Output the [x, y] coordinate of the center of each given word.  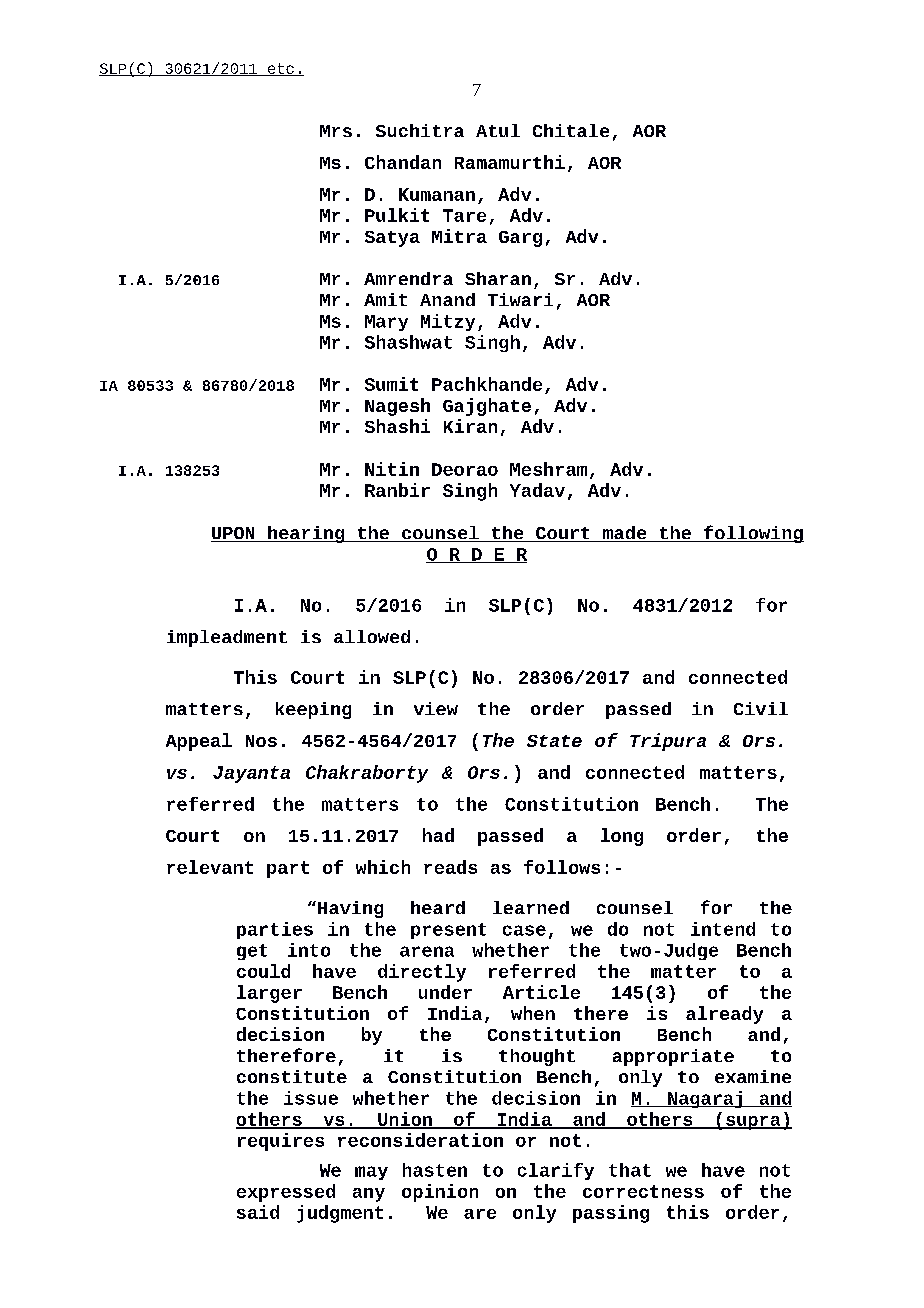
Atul [498, 130]
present [448, 931]
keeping [313, 710]
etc [280, 69]
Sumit [391, 384]
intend [723, 929]
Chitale [571, 130]
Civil [761, 708]
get [252, 952]
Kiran [470, 426]
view [436, 708]
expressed [286, 1193]
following [753, 534]
